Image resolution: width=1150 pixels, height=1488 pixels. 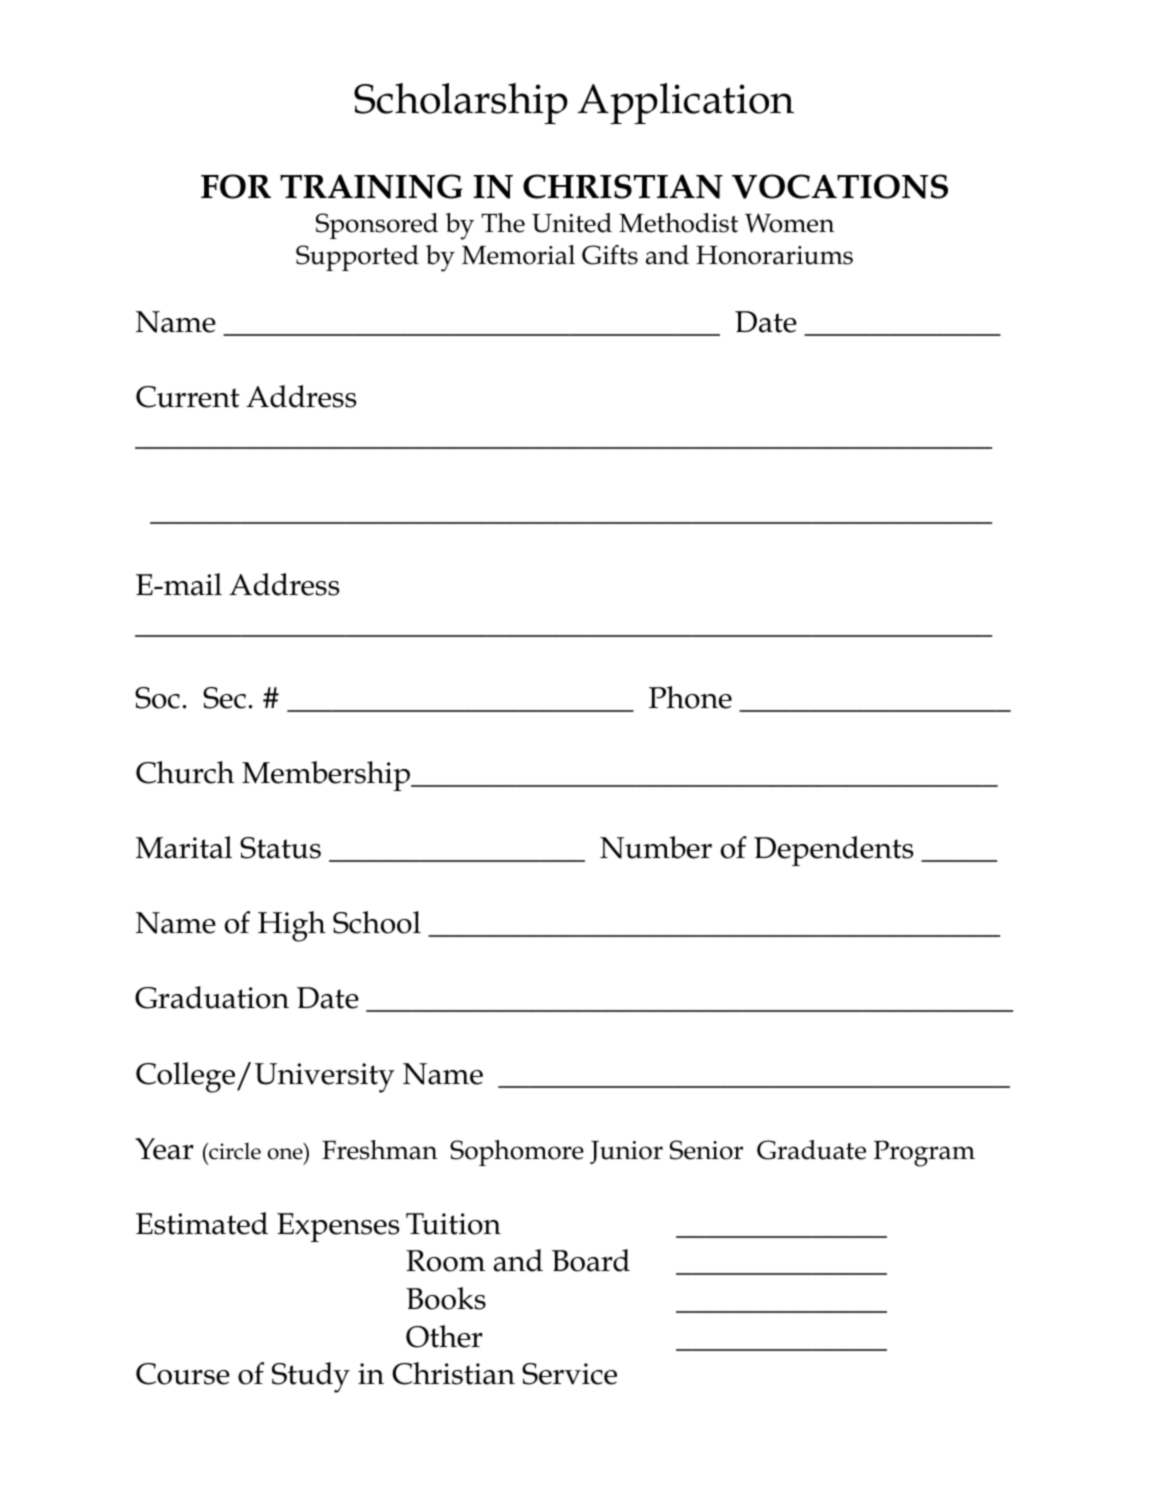 What do you see at coordinates (311, 1377) in the screenshot?
I see `Study` at bounding box center [311, 1377].
